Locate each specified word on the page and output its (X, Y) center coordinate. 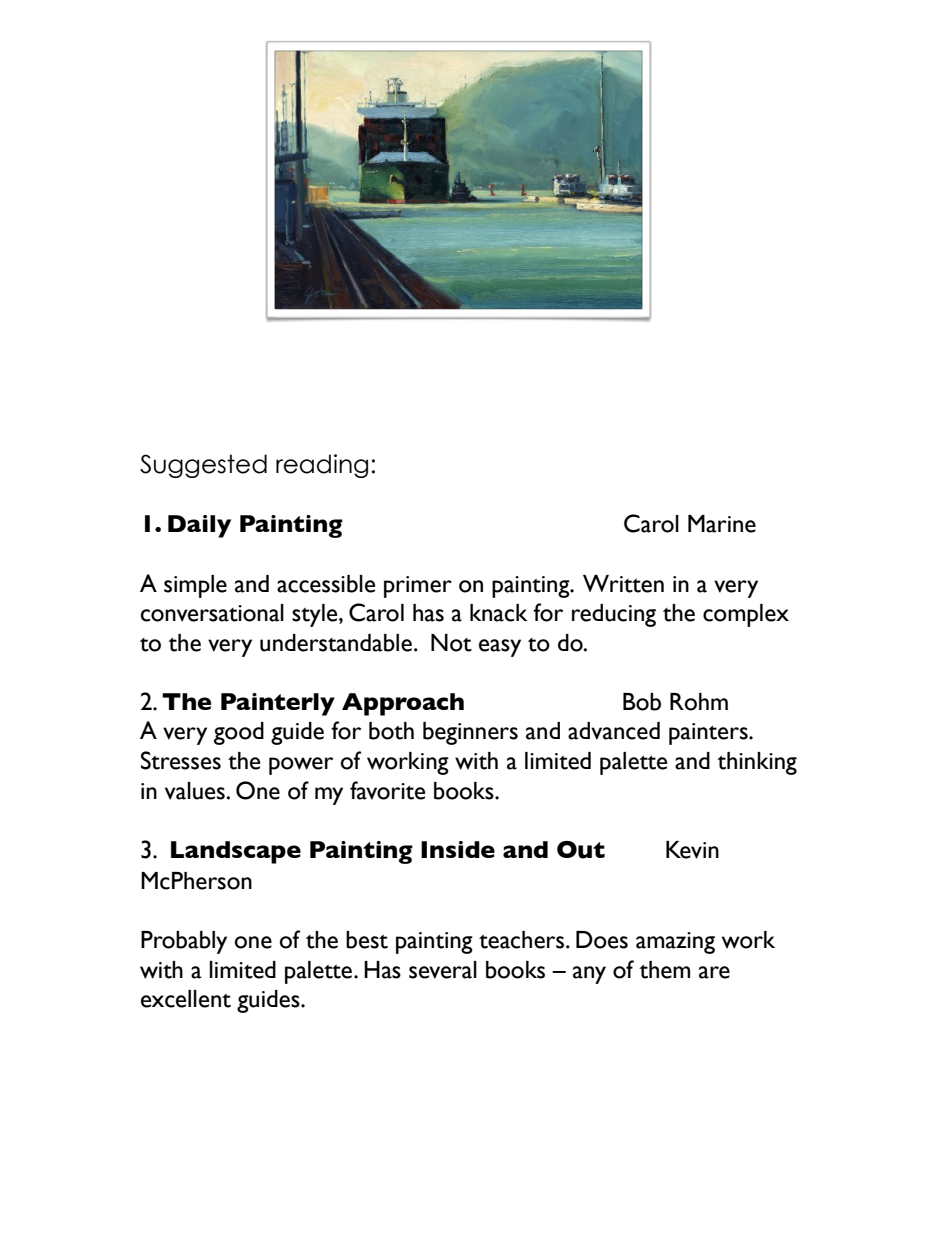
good (239, 733)
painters (709, 734)
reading (322, 466)
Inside (458, 849)
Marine (722, 524)
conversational (212, 613)
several (443, 970)
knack (498, 613)
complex (746, 615)
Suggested (203, 466)
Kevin (692, 850)
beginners (470, 733)
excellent (186, 999)
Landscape (236, 852)
